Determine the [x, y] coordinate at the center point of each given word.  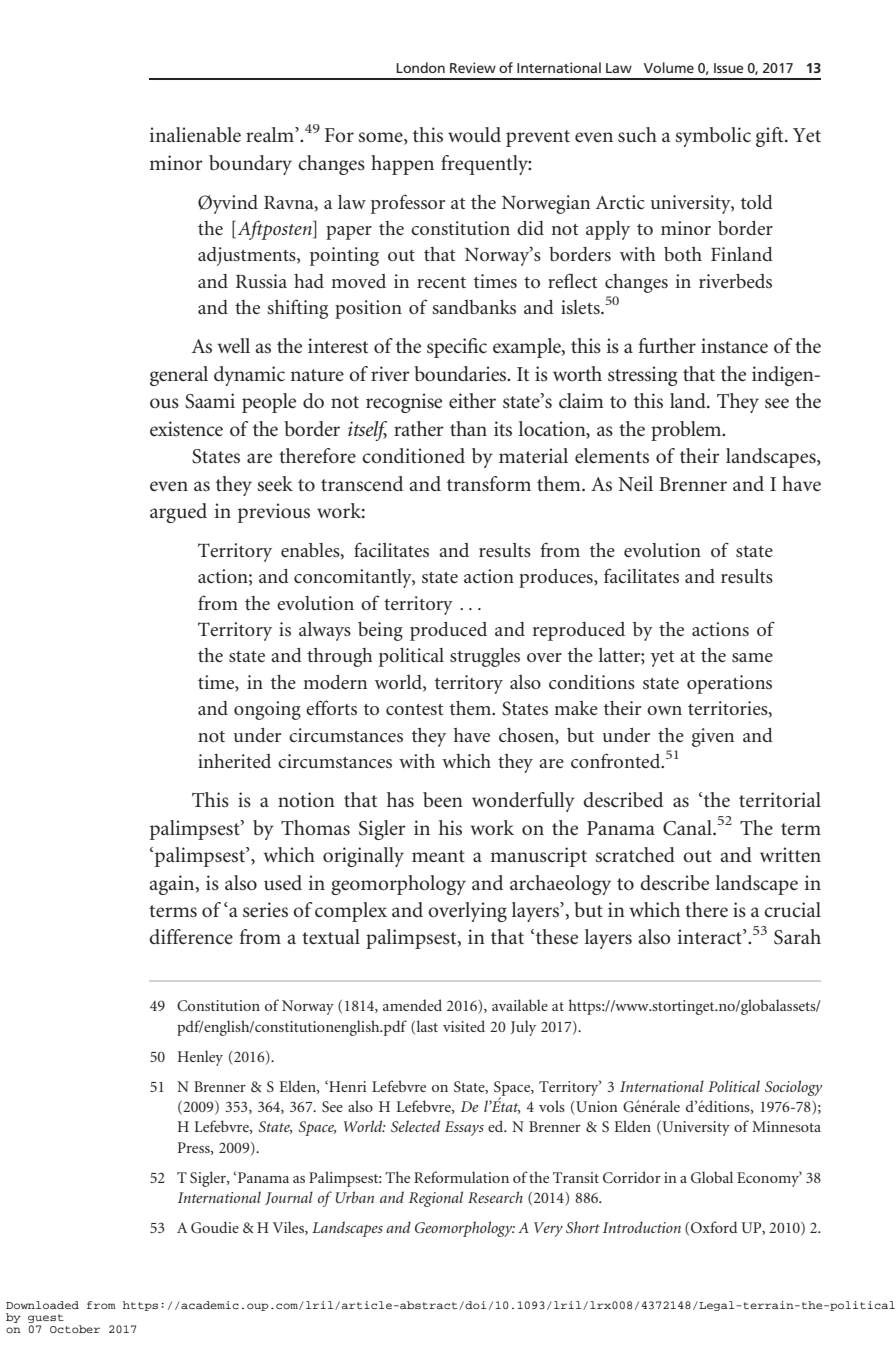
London [420, 67]
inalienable [195, 135]
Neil [635, 484]
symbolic [713, 137]
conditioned [413, 456]
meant [438, 856]
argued [178, 513]
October [75, 1329]
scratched [635, 855]
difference [191, 937]
